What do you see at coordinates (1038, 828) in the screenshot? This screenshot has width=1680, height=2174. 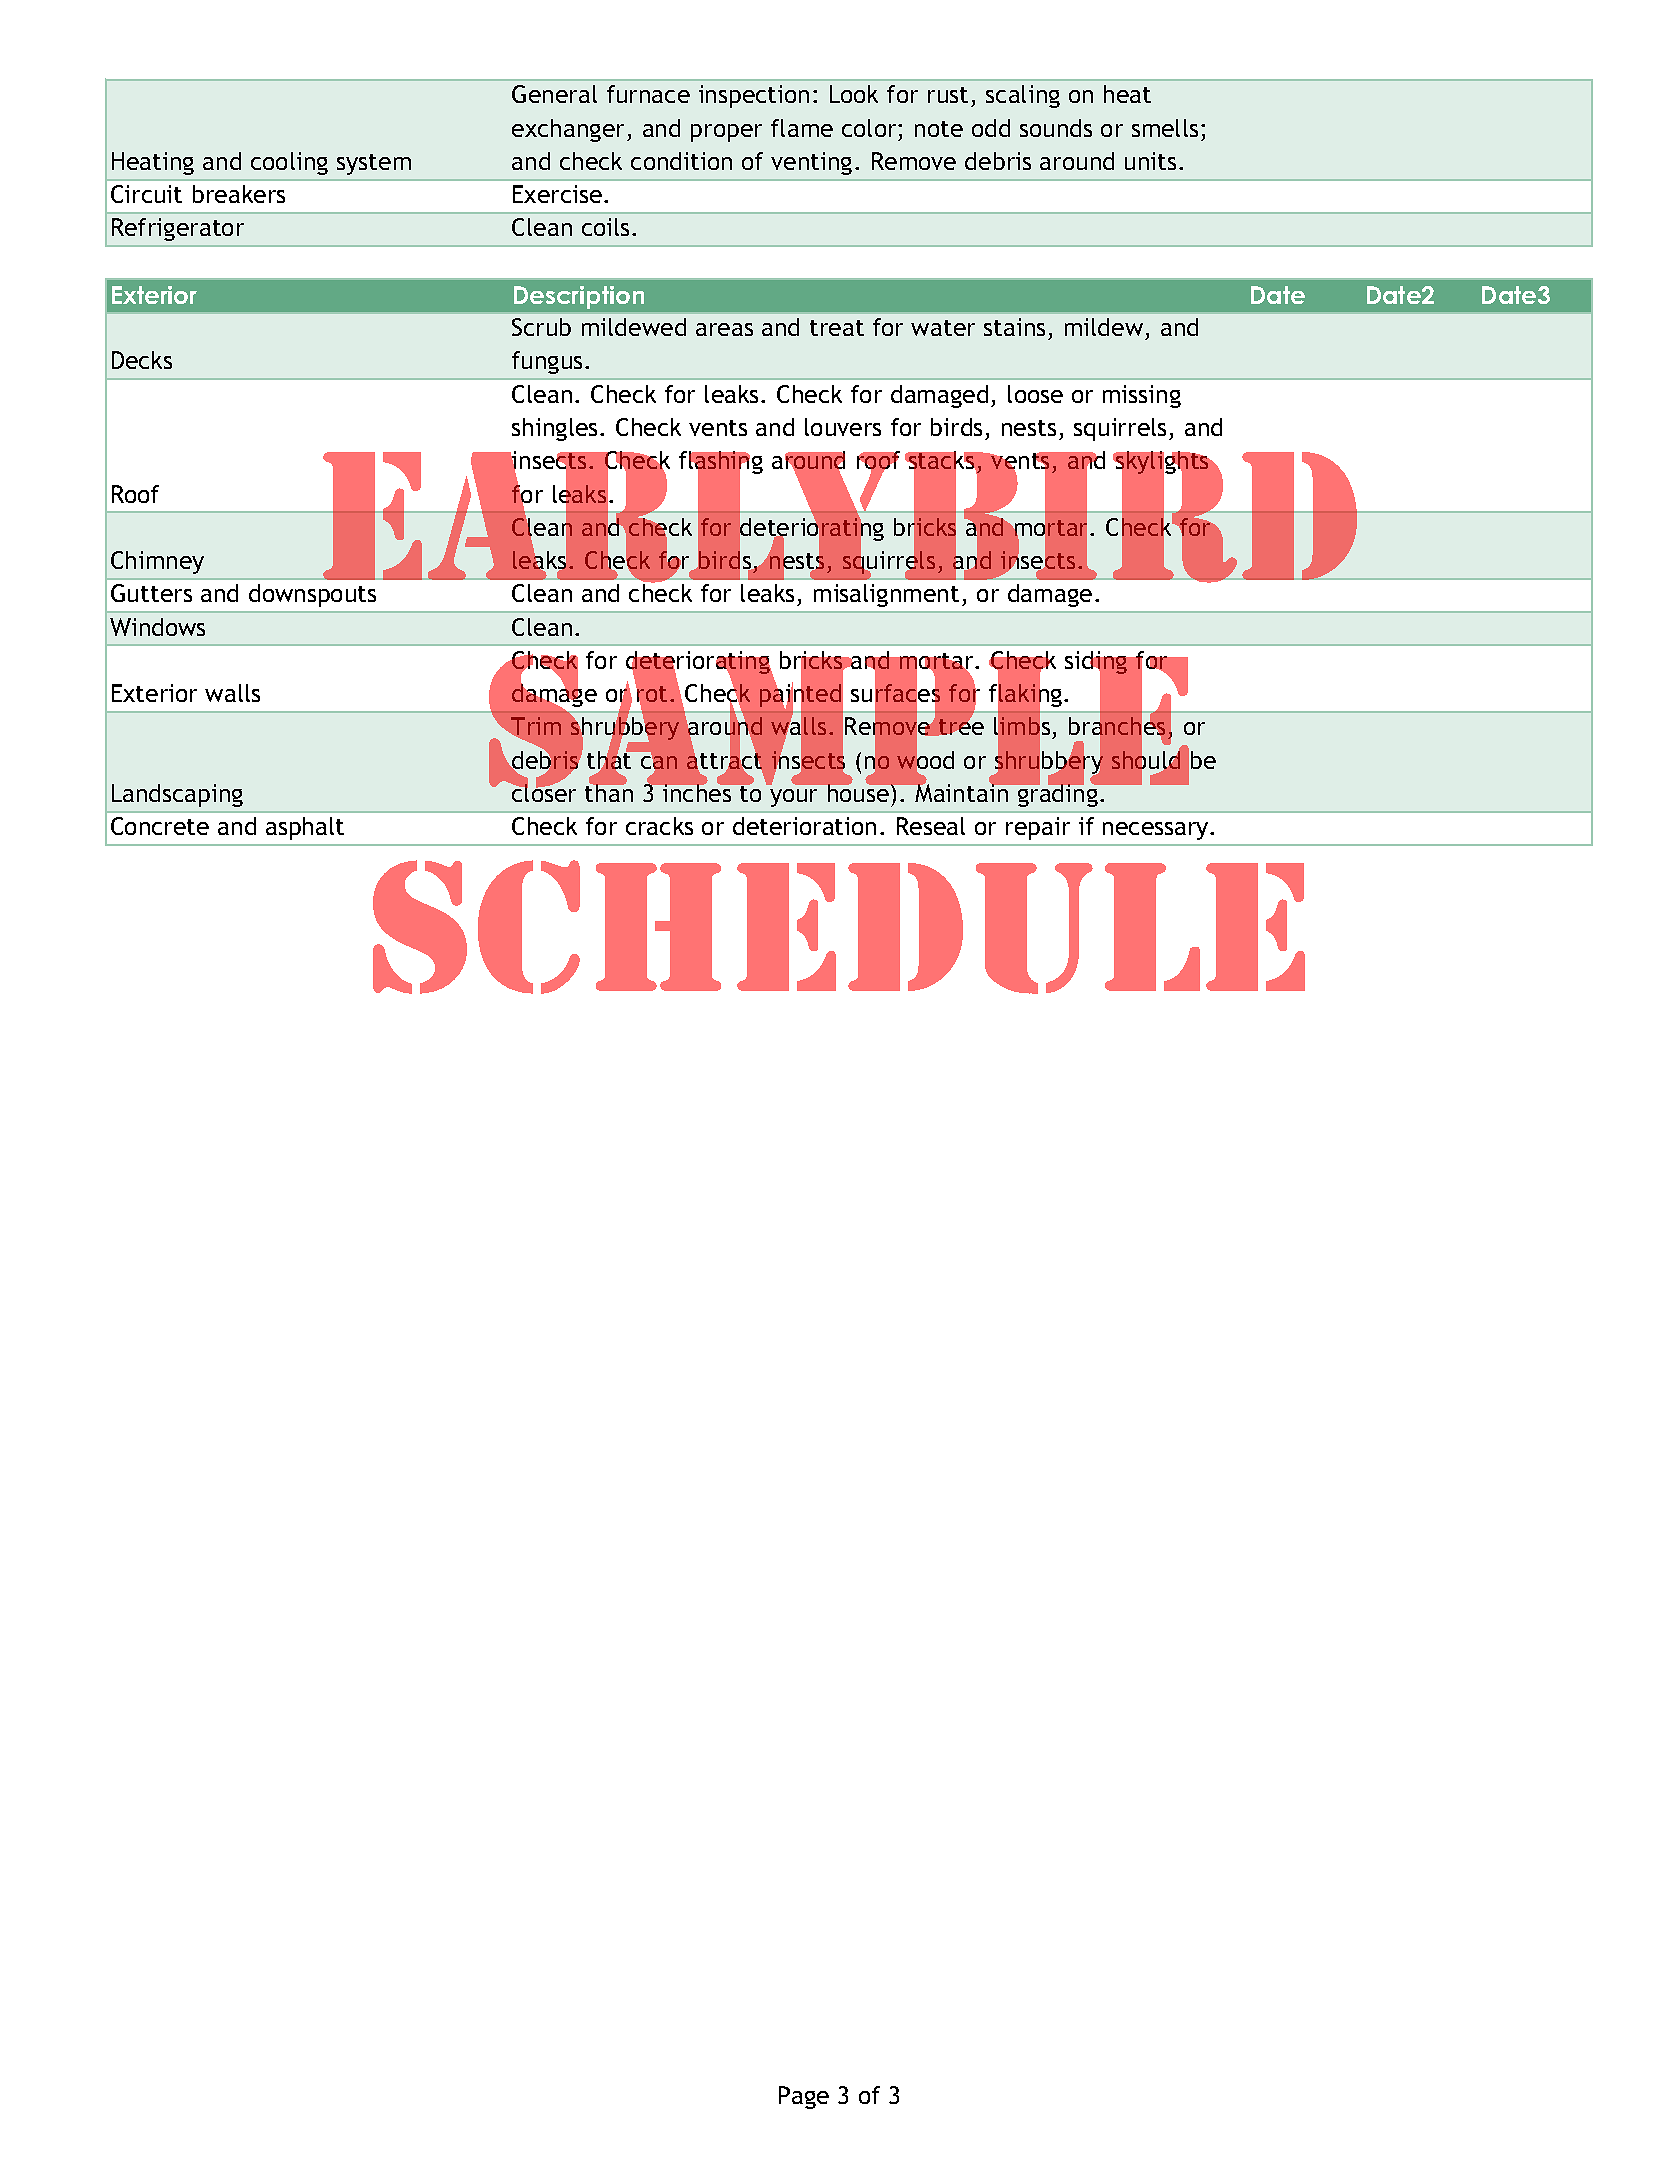 I see `repair` at bounding box center [1038, 828].
